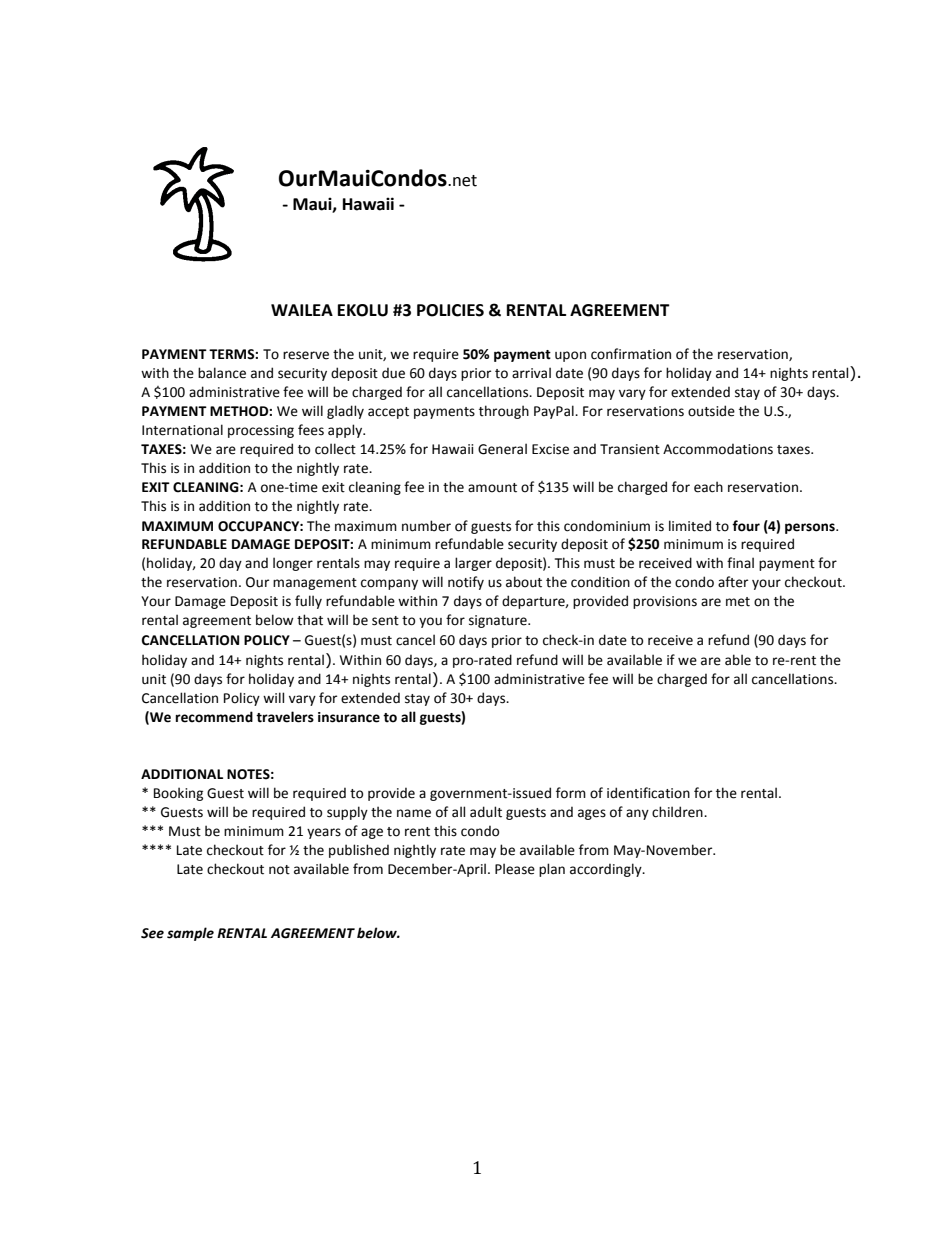 Image resolution: width=952 pixels, height=1233 pixels. I want to click on confirmation, so click(631, 354).
